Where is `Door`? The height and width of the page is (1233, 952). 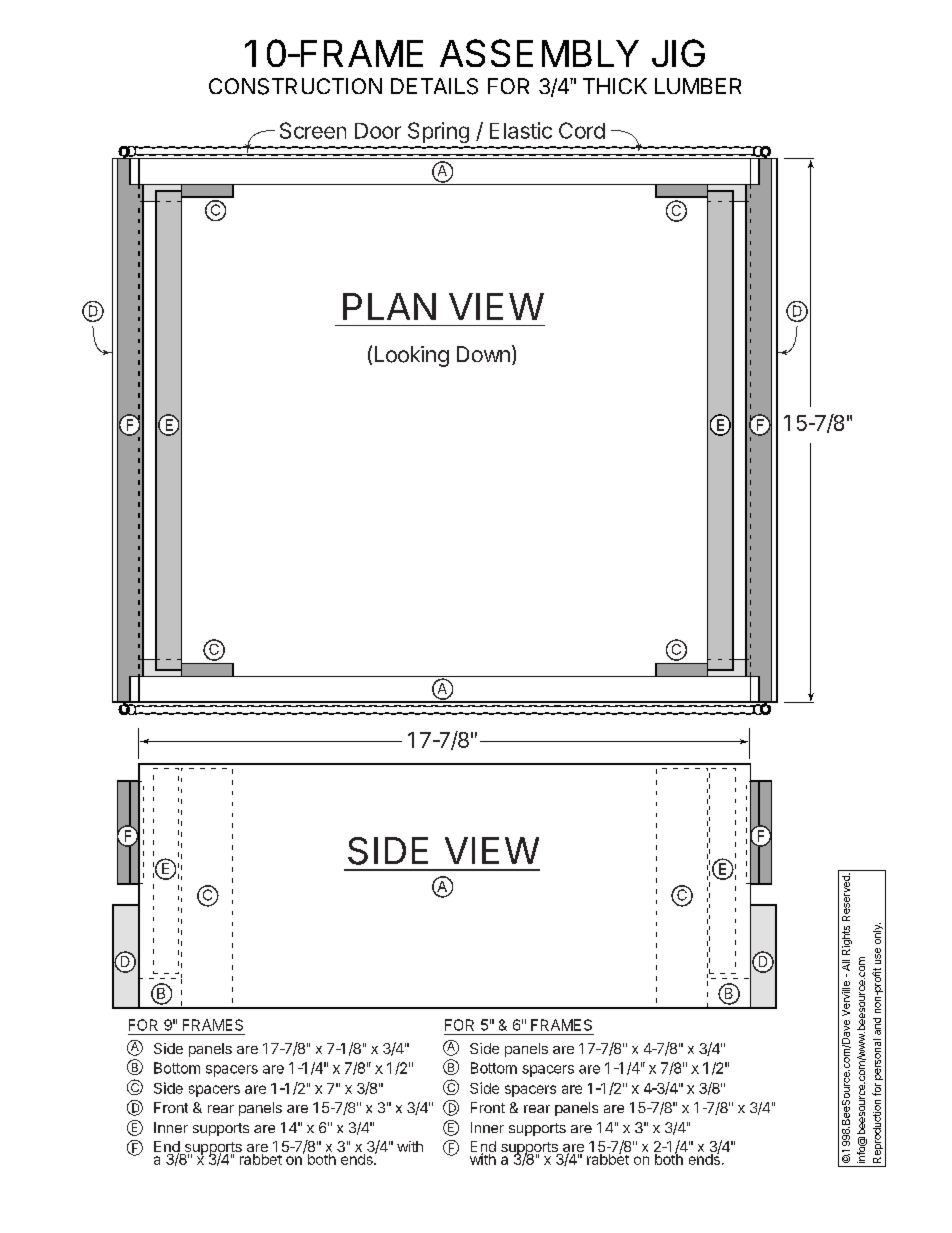
Door is located at coordinates (378, 131).
